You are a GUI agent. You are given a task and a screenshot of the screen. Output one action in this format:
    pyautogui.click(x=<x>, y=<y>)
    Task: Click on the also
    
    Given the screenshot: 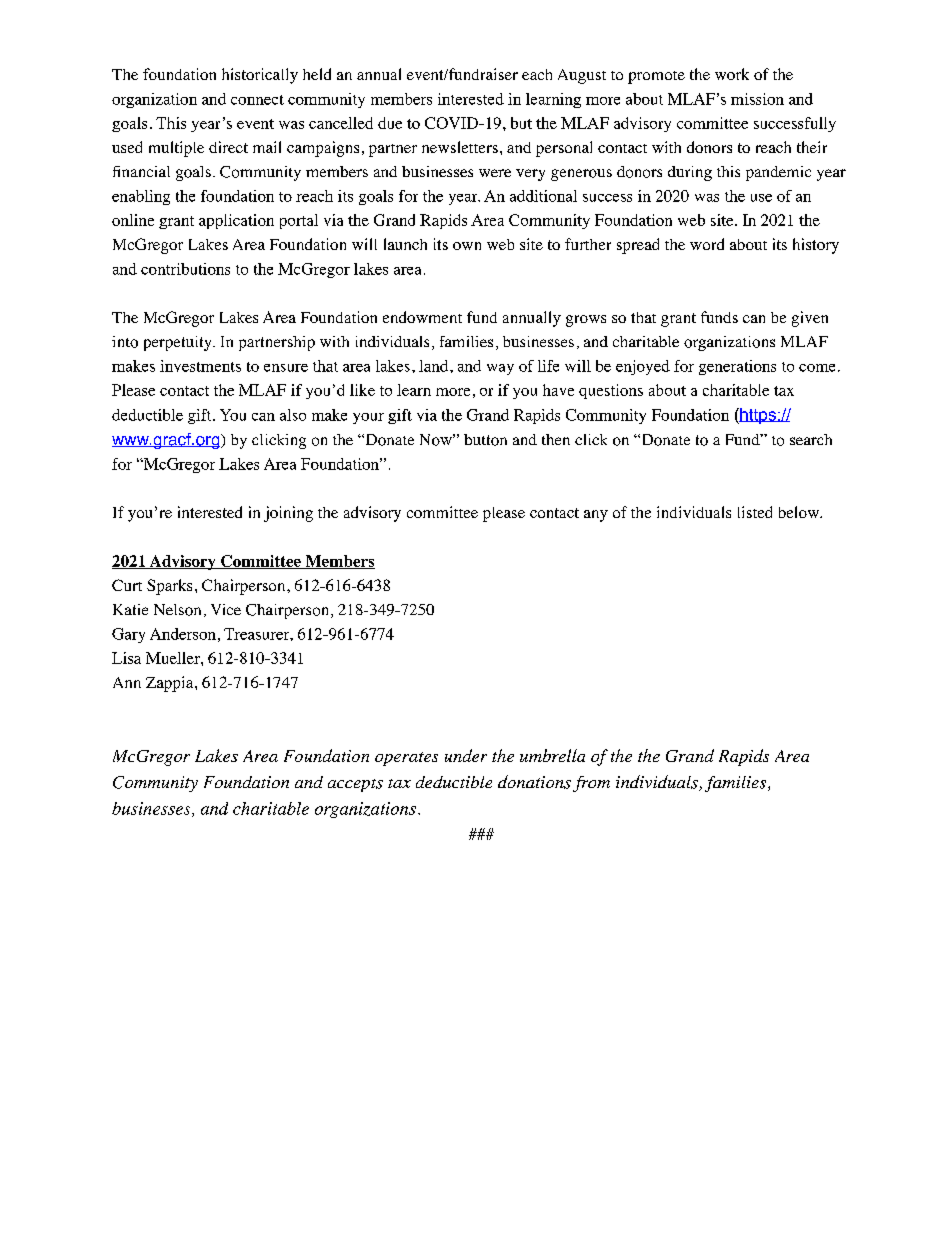 What is the action you would take?
    pyautogui.click(x=293, y=415)
